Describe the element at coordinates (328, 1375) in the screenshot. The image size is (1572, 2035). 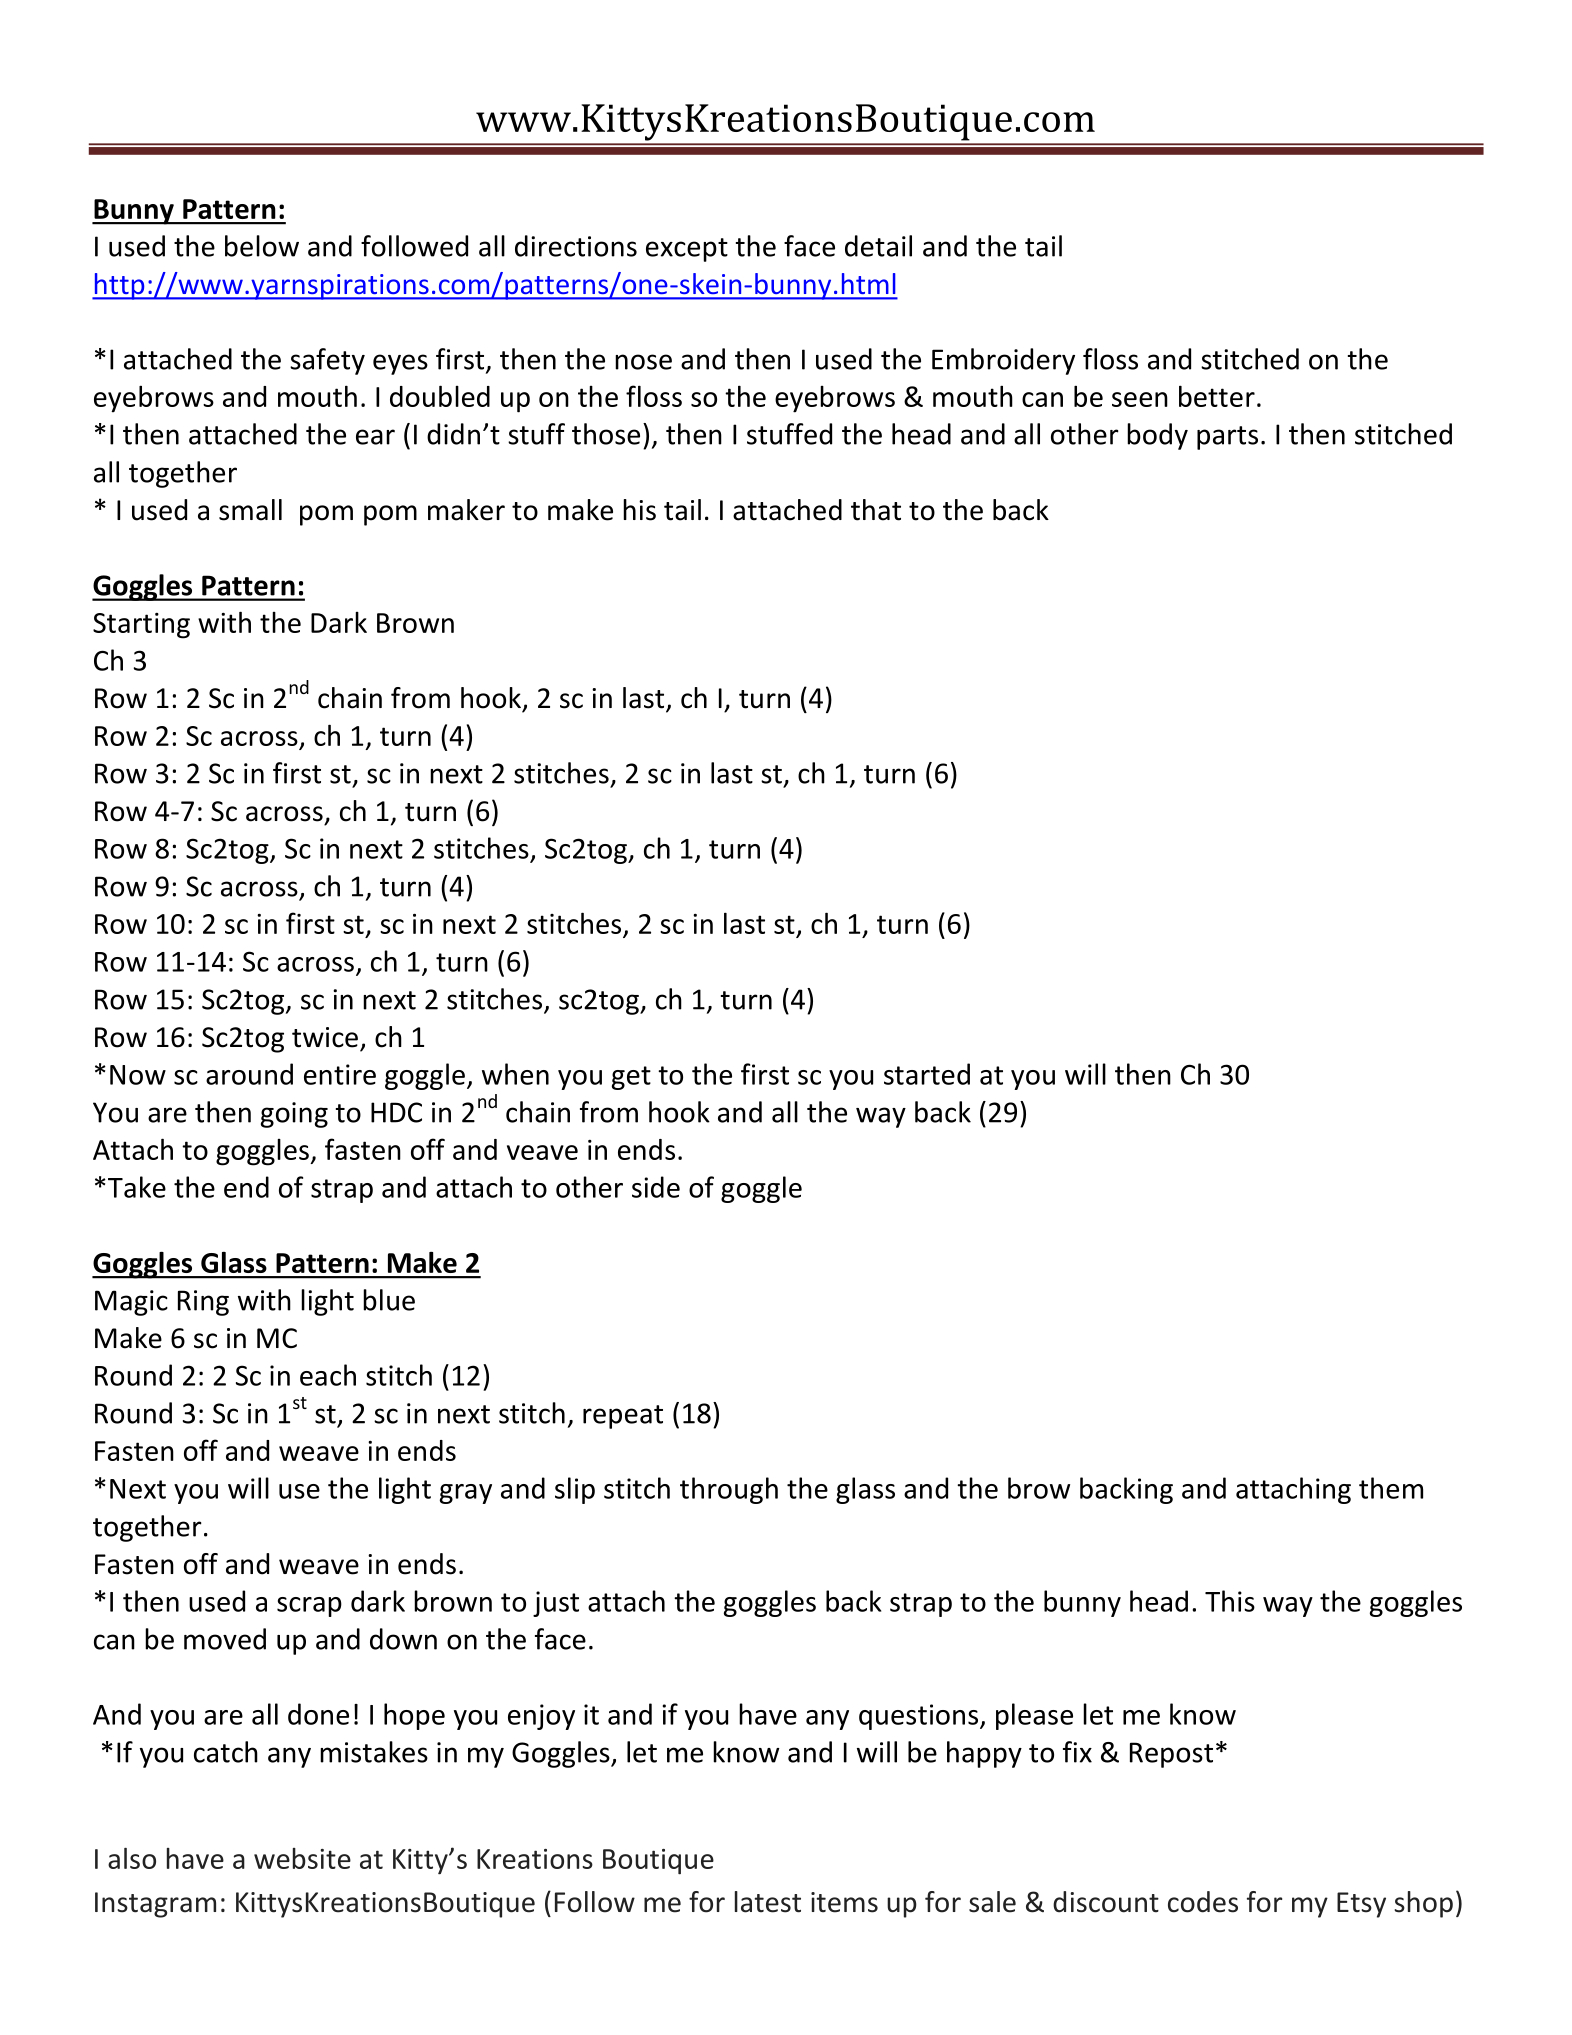
I see `each` at that location.
